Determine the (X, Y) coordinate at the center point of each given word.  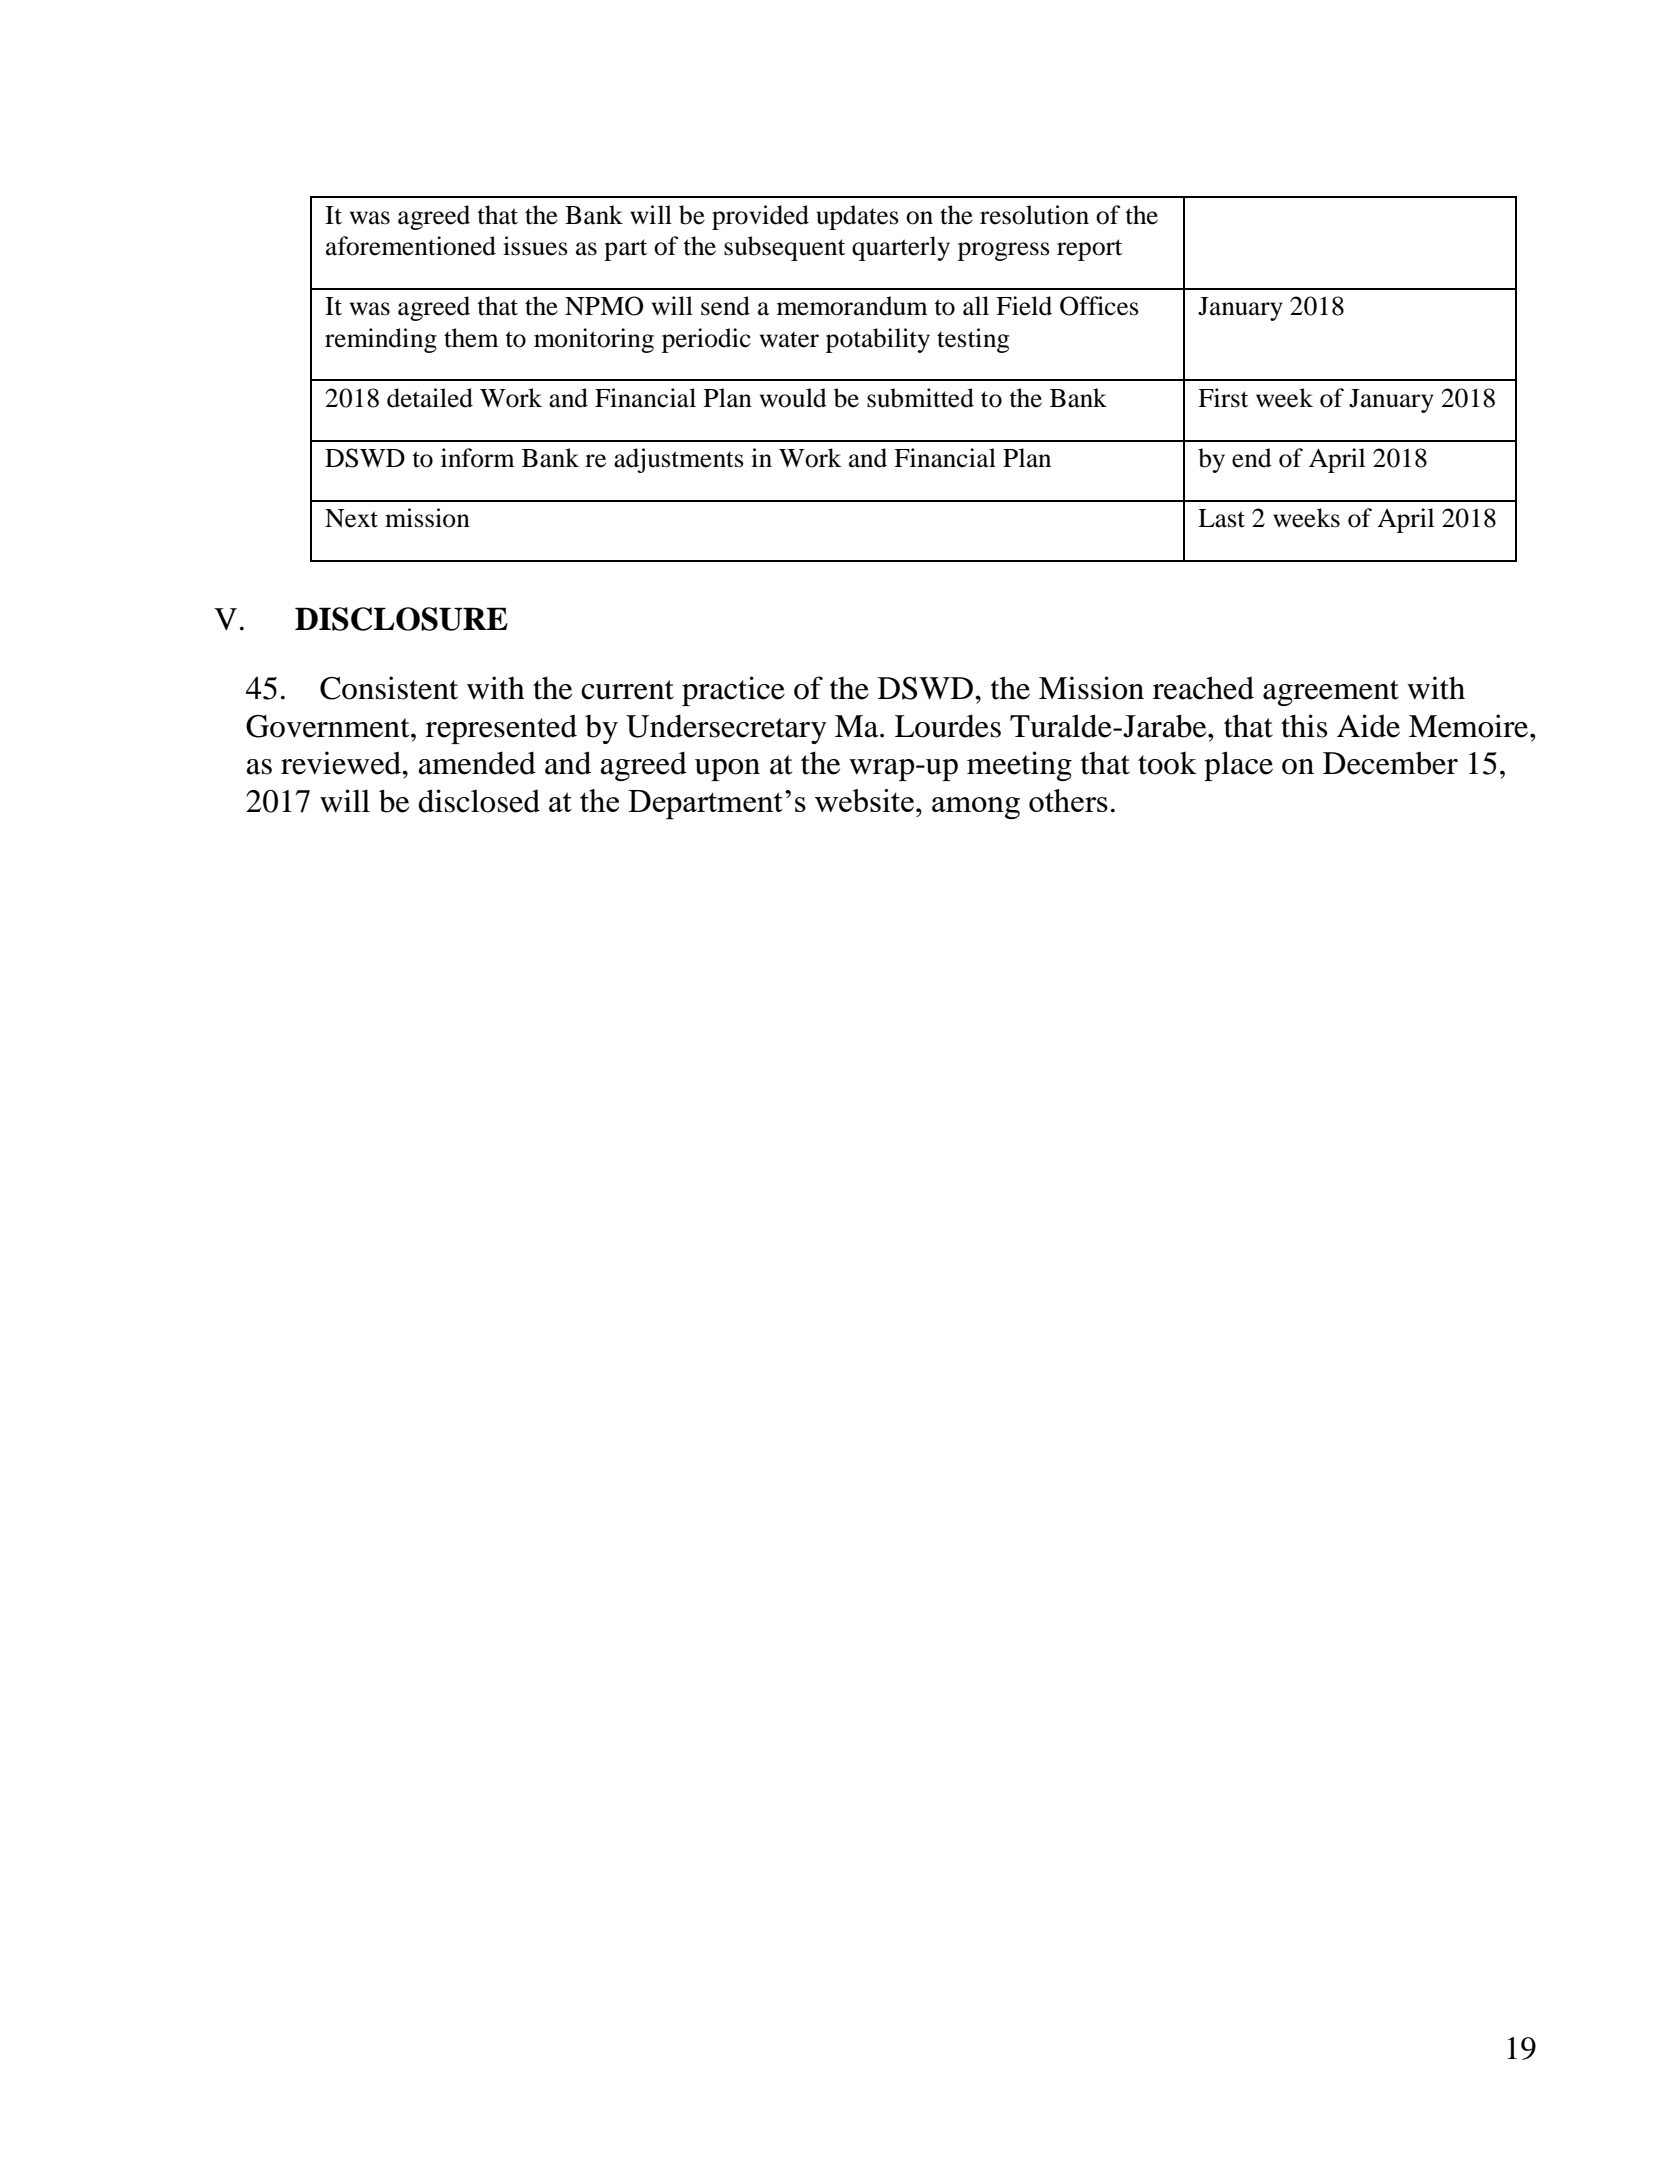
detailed (430, 398)
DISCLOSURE (401, 619)
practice (733, 691)
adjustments (679, 460)
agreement (1331, 693)
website (864, 800)
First (1223, 398)
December (1390, 763)
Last (1221, 518)
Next (351, 518)
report (1089, 250)
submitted (920, 398)
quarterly (901, 248)
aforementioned (411, 246)
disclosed (479, 801)
